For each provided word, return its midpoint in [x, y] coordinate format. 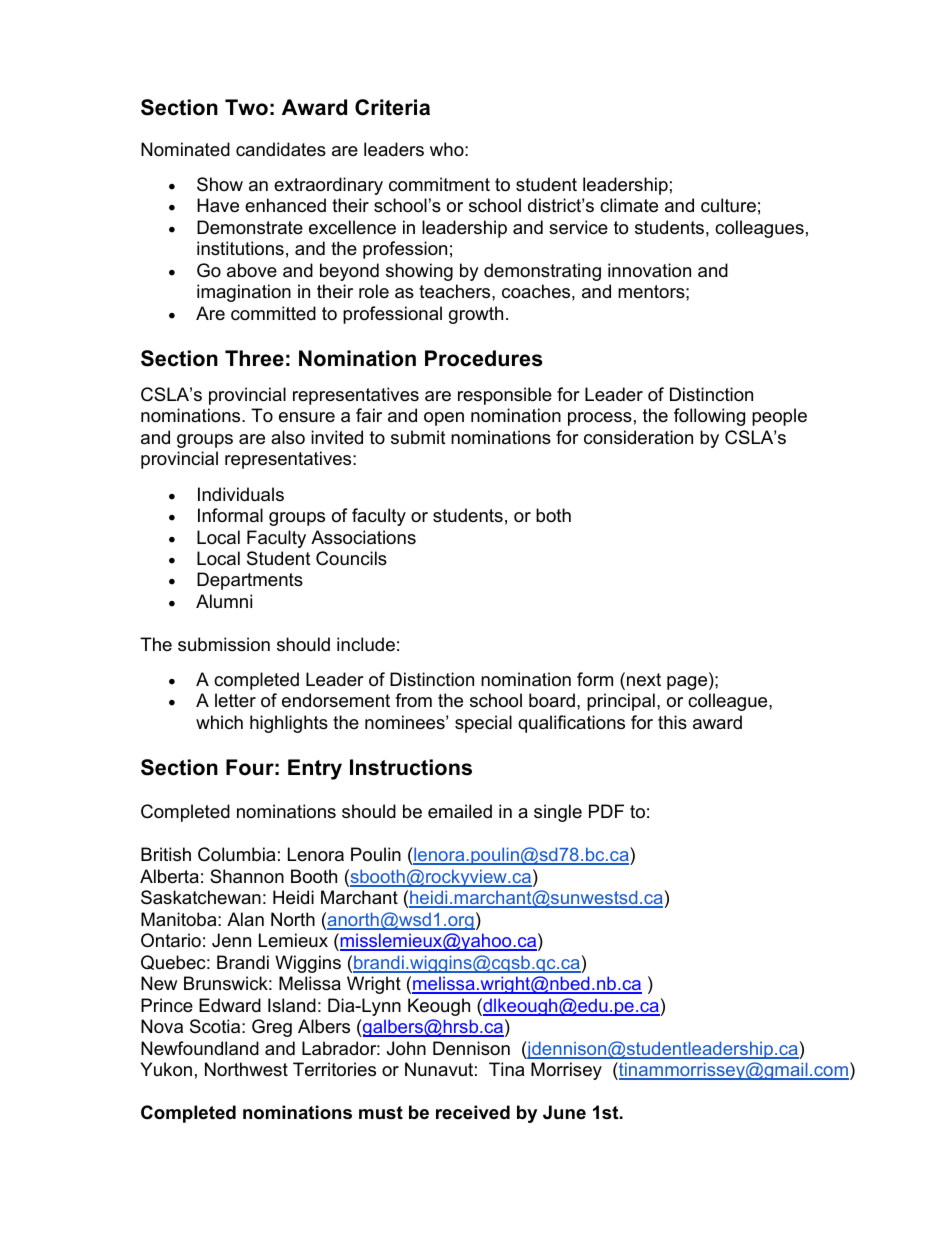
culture [728, 205]
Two [246, 107]
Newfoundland [200, 1048]
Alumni [224, 601]
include [366, 644]
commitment [439, 184]
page [688, 683]
